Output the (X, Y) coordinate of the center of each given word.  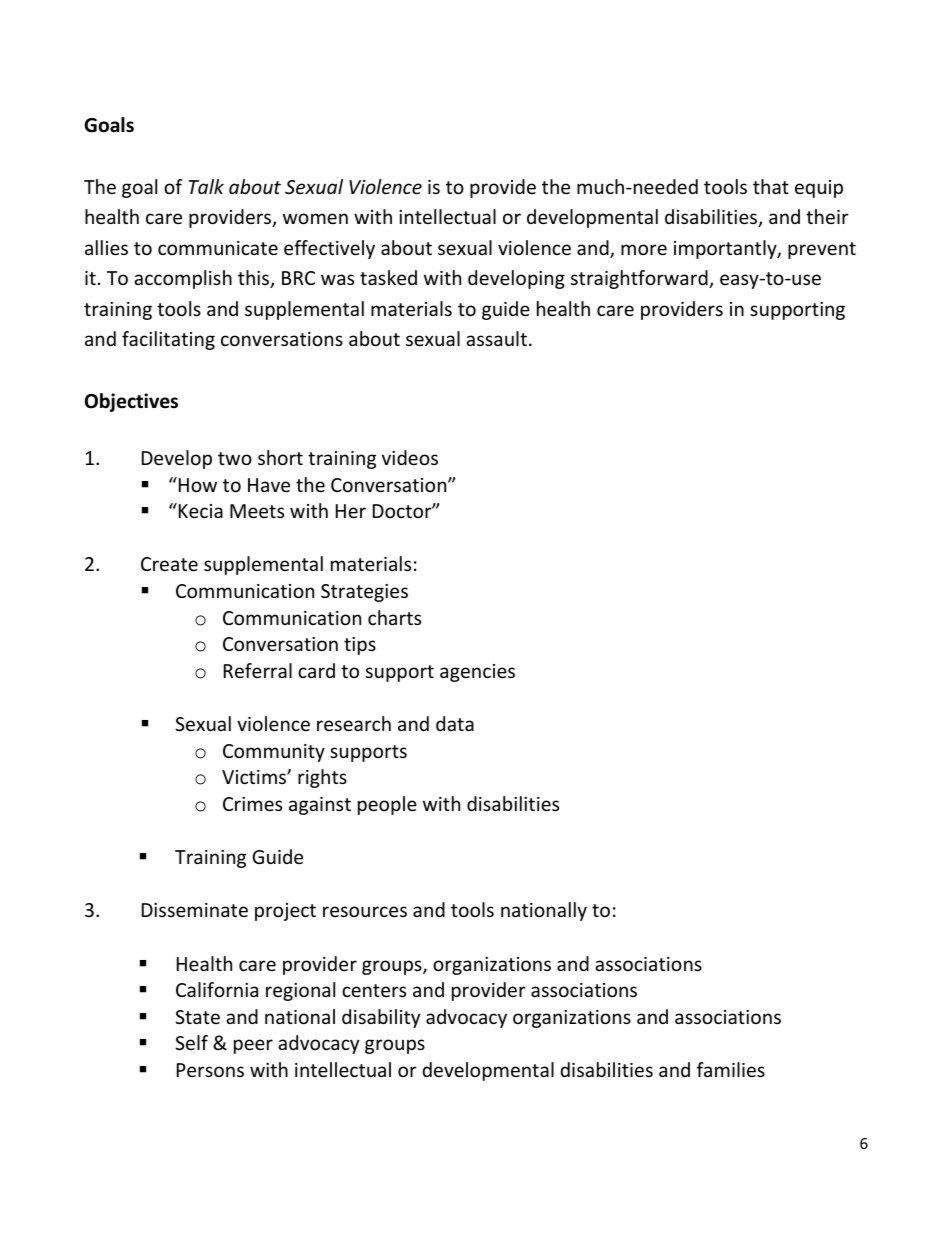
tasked (388, 277)
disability (381, 1018)
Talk (206, 186)
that (771, 186)
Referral (258, 670)
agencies (477, 673)
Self (191, 1042)
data (455, 723)
